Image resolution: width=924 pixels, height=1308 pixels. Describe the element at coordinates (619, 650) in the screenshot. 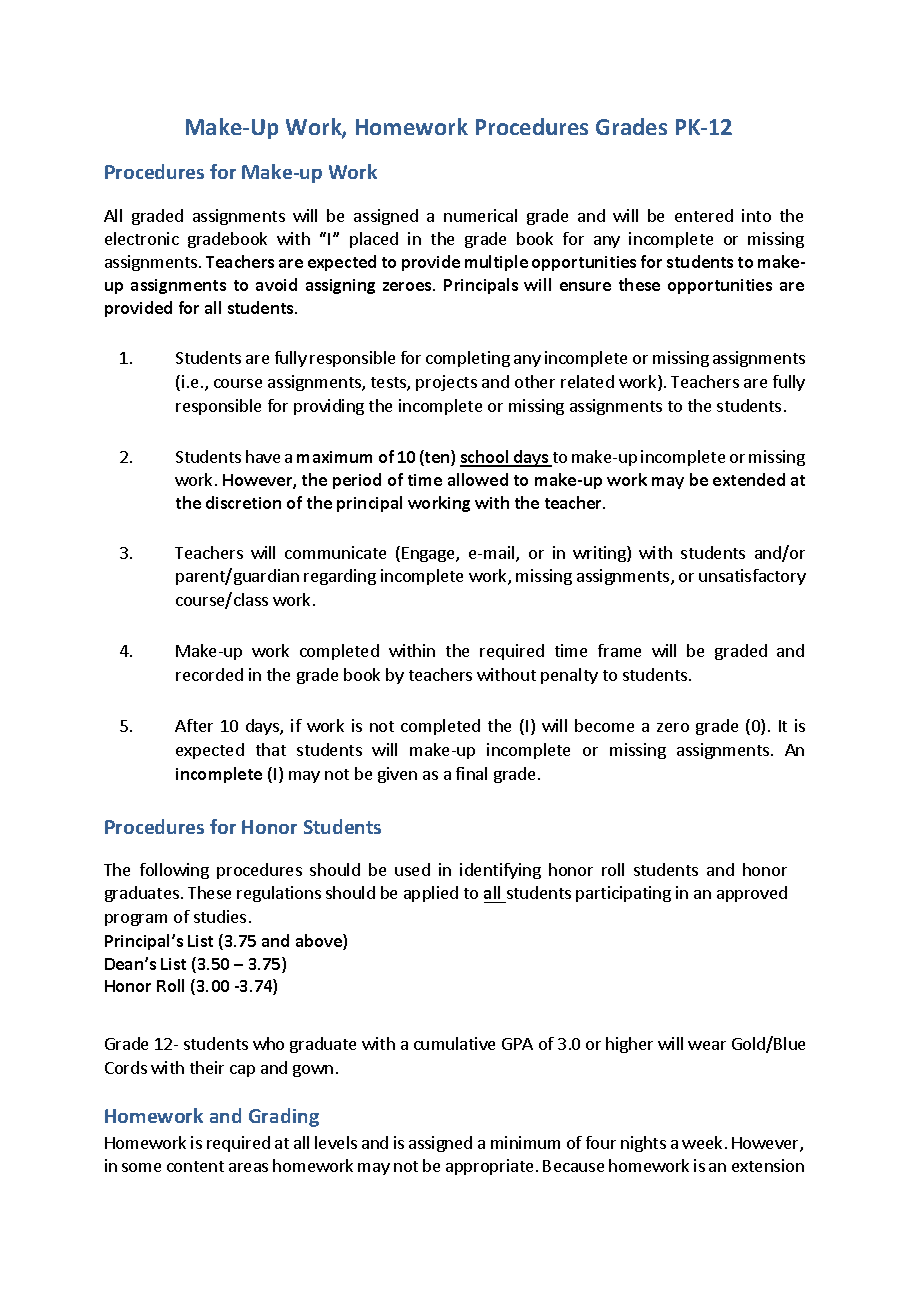

I see `frame` at that location.
